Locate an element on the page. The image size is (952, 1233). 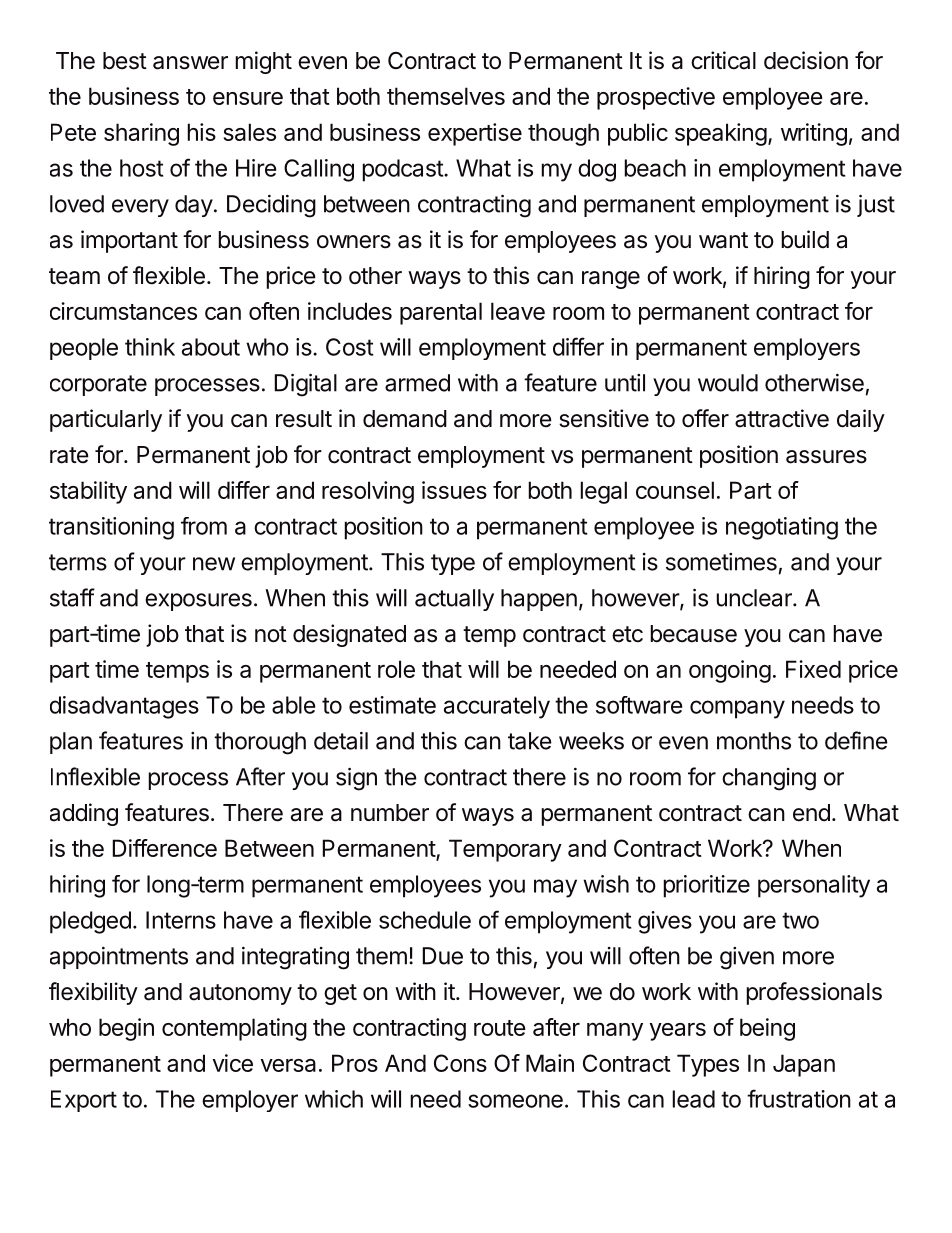
answer is located at coordinates (190, 63).
